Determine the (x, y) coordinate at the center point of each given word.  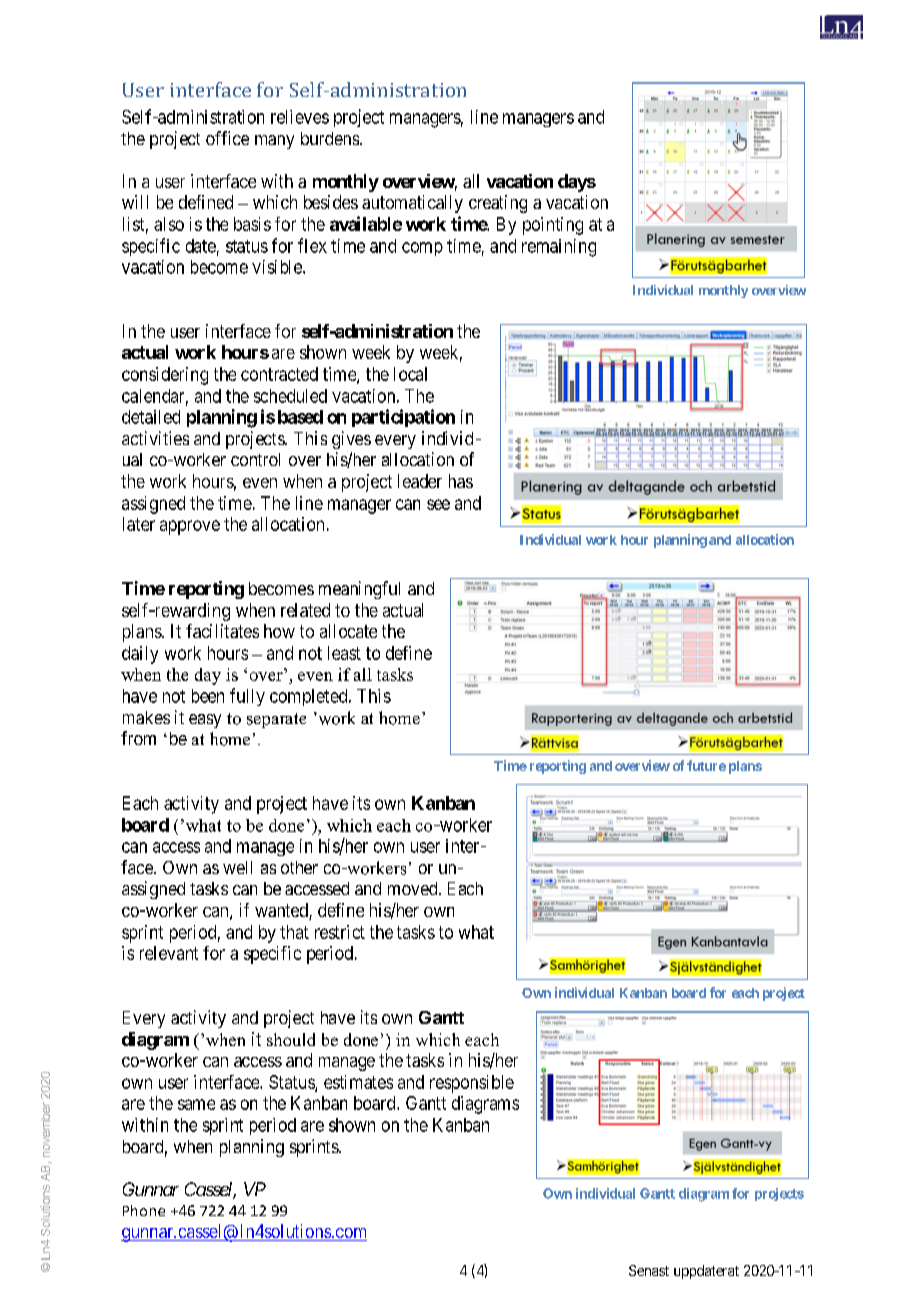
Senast (649, 1270)
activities (155, 438)
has (461, 481)
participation (403, 418)
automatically (412, 204)
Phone (144, 1210)
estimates (358, 1082)
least (344, 653)
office (227, 138)
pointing (553, 226)
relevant (169, 953)
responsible (472, 1084)
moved (414, 888)
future (706, 765)
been (208, 696)
